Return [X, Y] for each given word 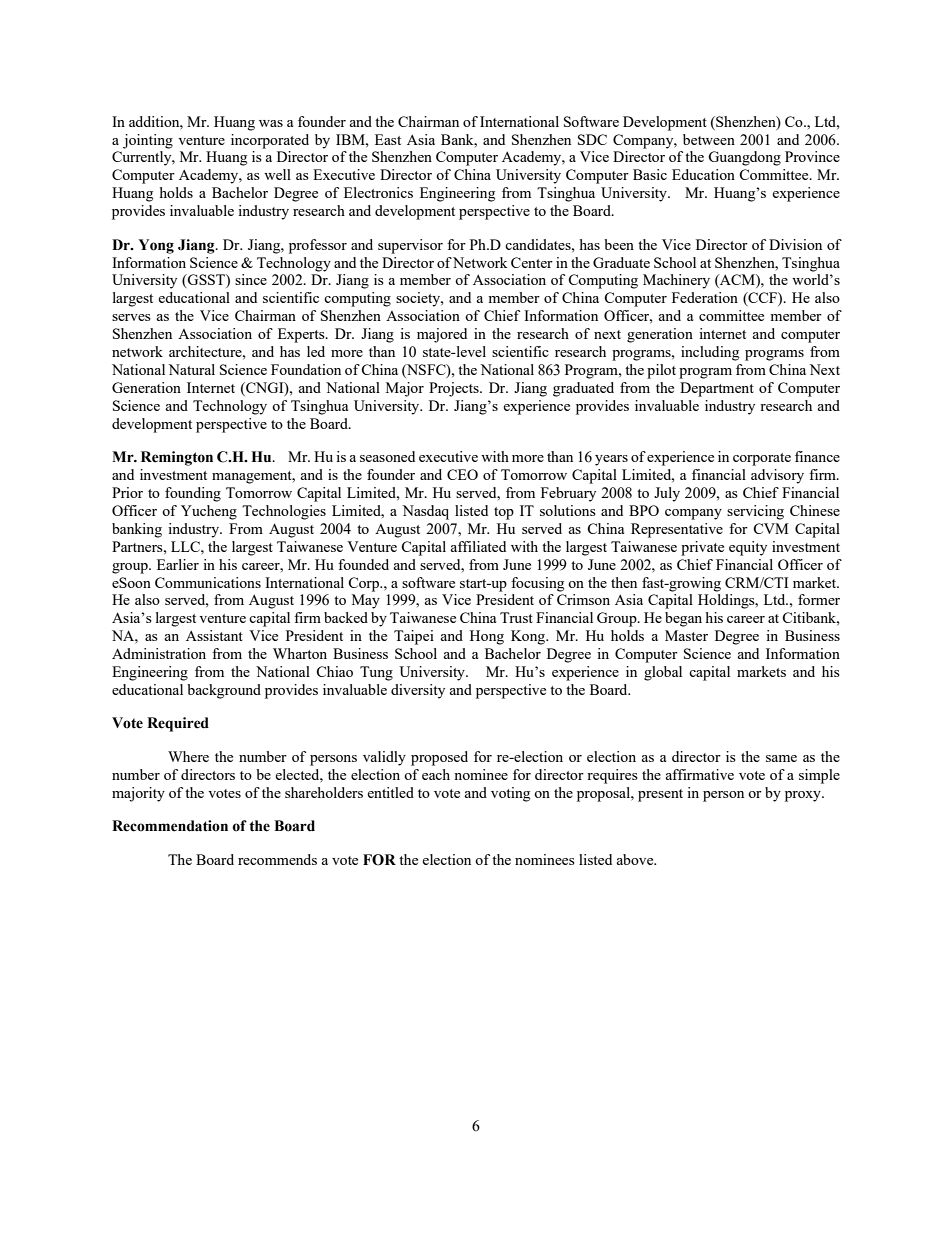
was [271, 123]
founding [193, 494]
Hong [487, 637]
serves [131, 317]
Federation [705, 297]
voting [510, 794]
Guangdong [744, 158]
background [224, 691]
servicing [755, 512]
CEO [462, 474]
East [388, 139]
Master [686, 635]
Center [532, 262]
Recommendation [170, 826]
